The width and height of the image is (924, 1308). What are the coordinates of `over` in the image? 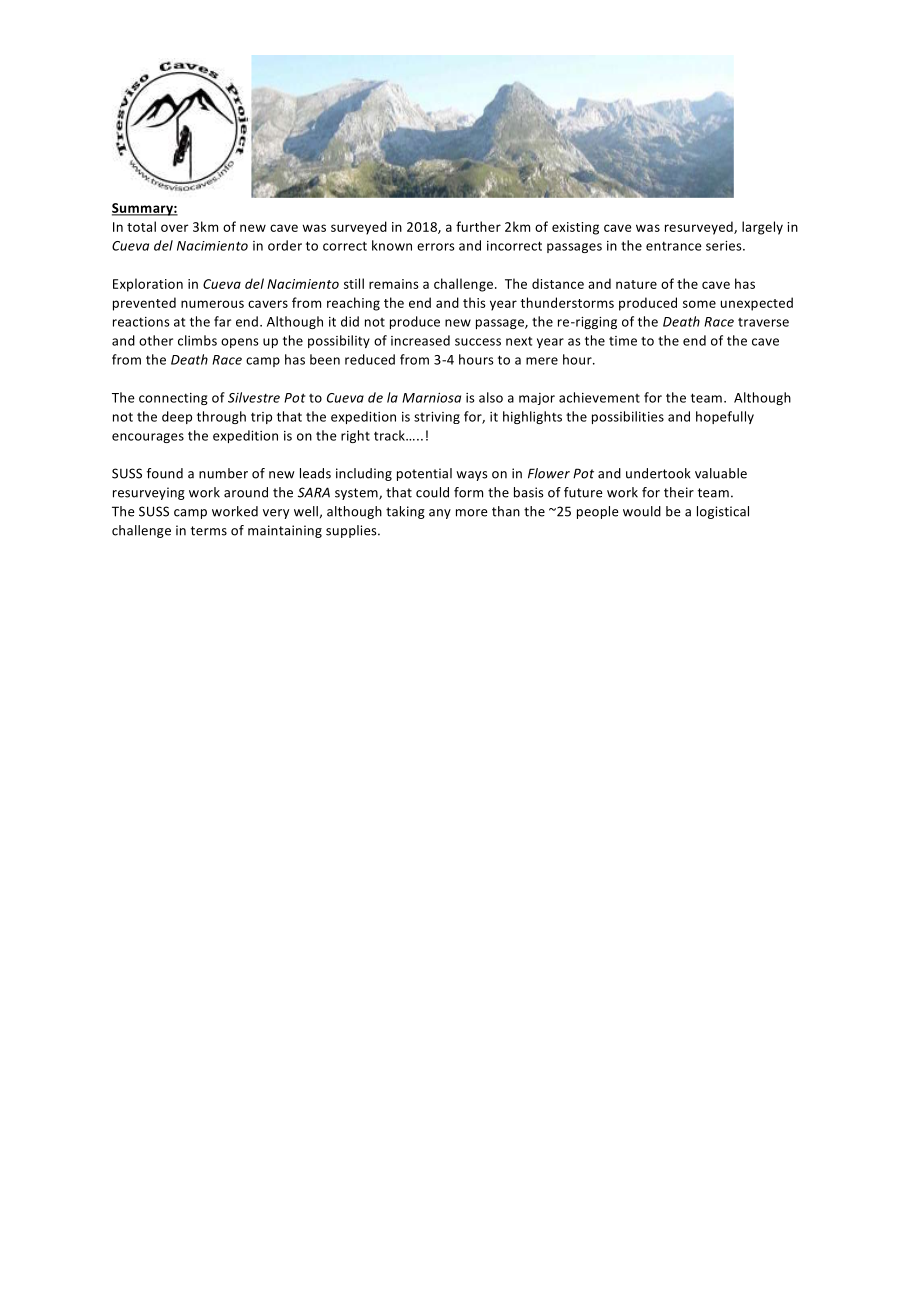 It's located at (175, 228).
